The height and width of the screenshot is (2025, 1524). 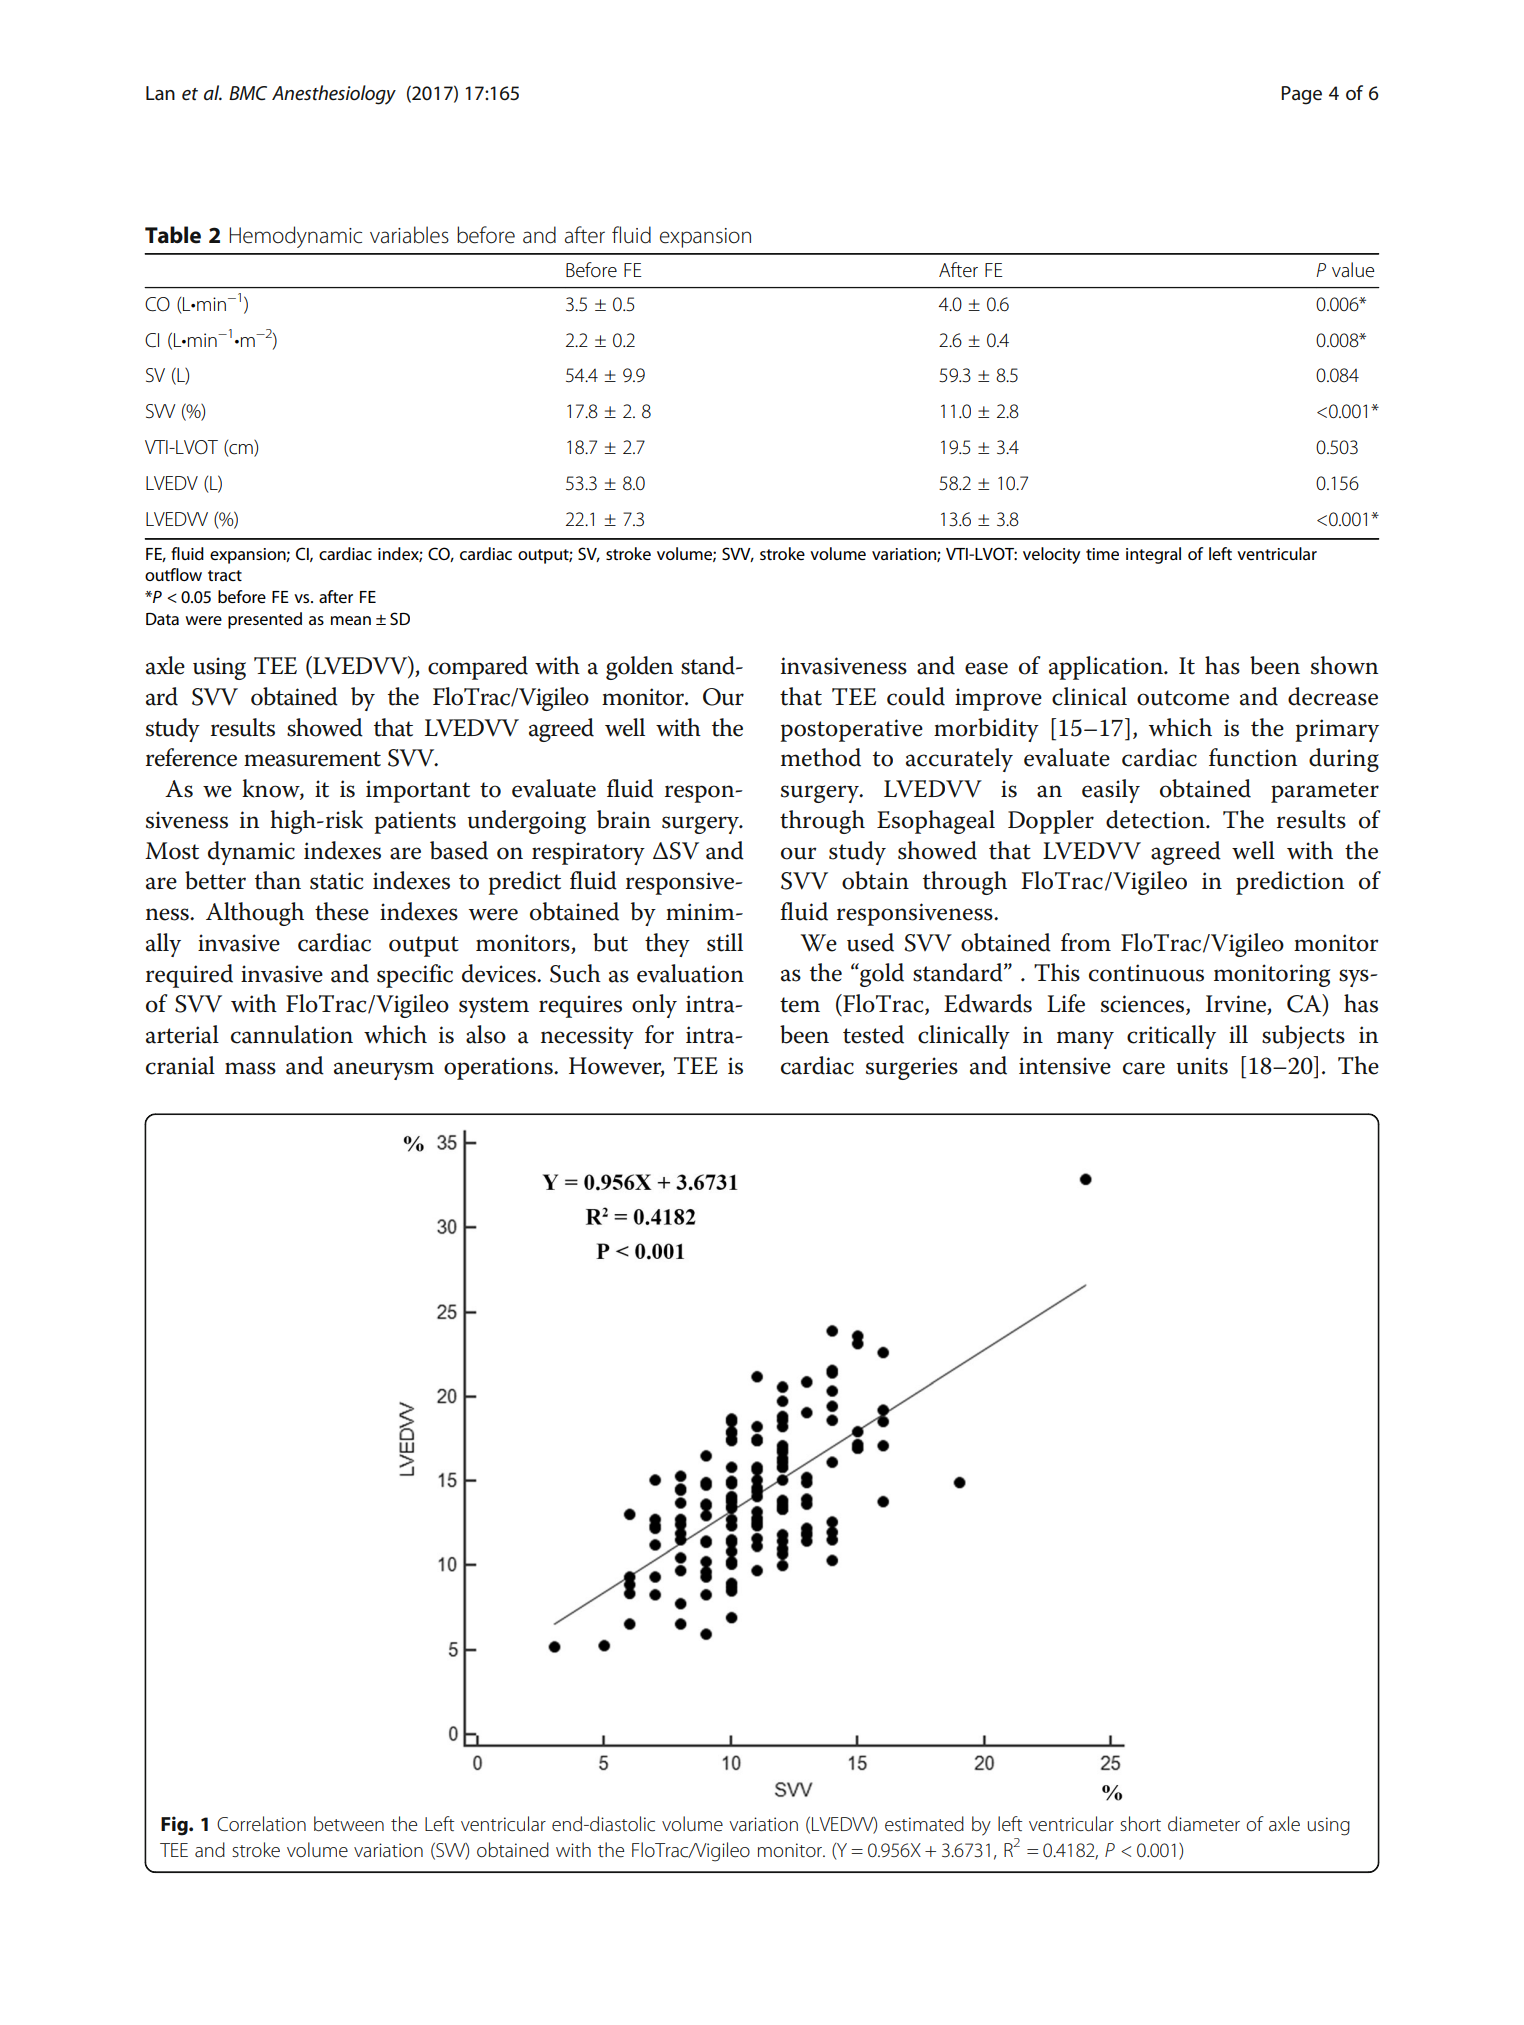 What do you see at coordinates (261, 1823) in the screenshot?
I see `Correlation` at bounding box center [261, 1823].
